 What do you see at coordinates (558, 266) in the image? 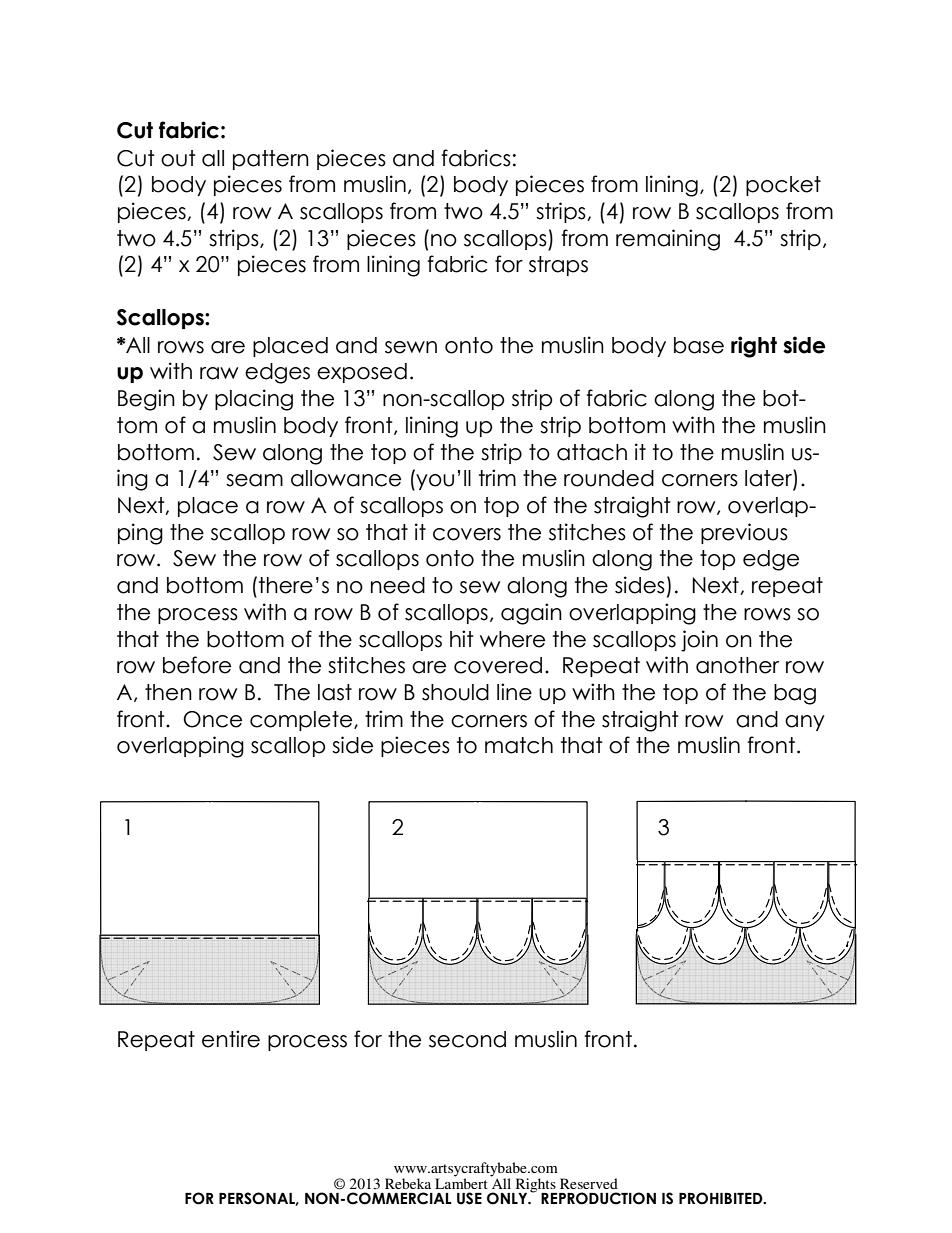
I see `straps` at bounding box center [558, 266].
